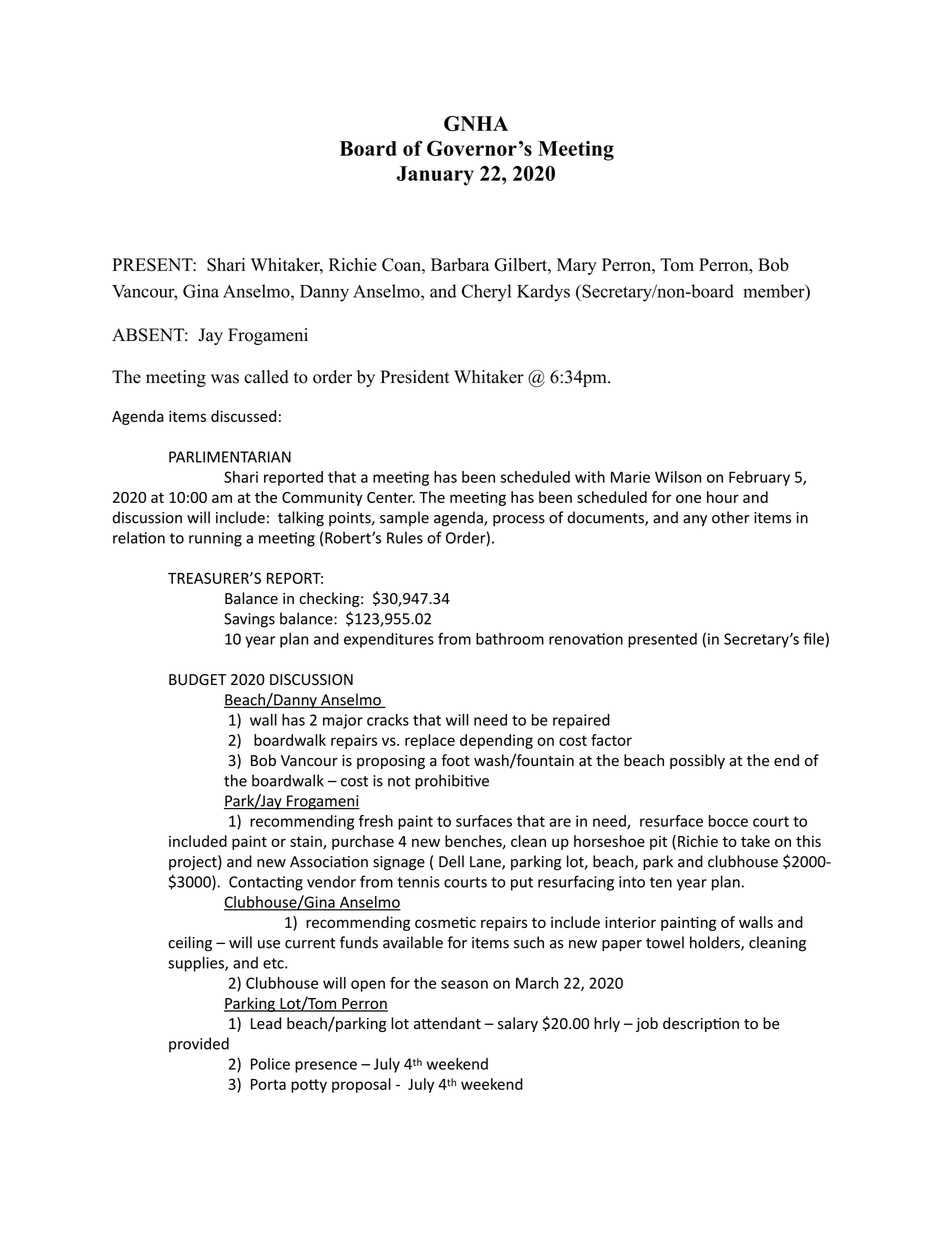  What do you see at coordinates (270, 1064) in the image?
I see `Police` at bounding box center [270, 1064].
